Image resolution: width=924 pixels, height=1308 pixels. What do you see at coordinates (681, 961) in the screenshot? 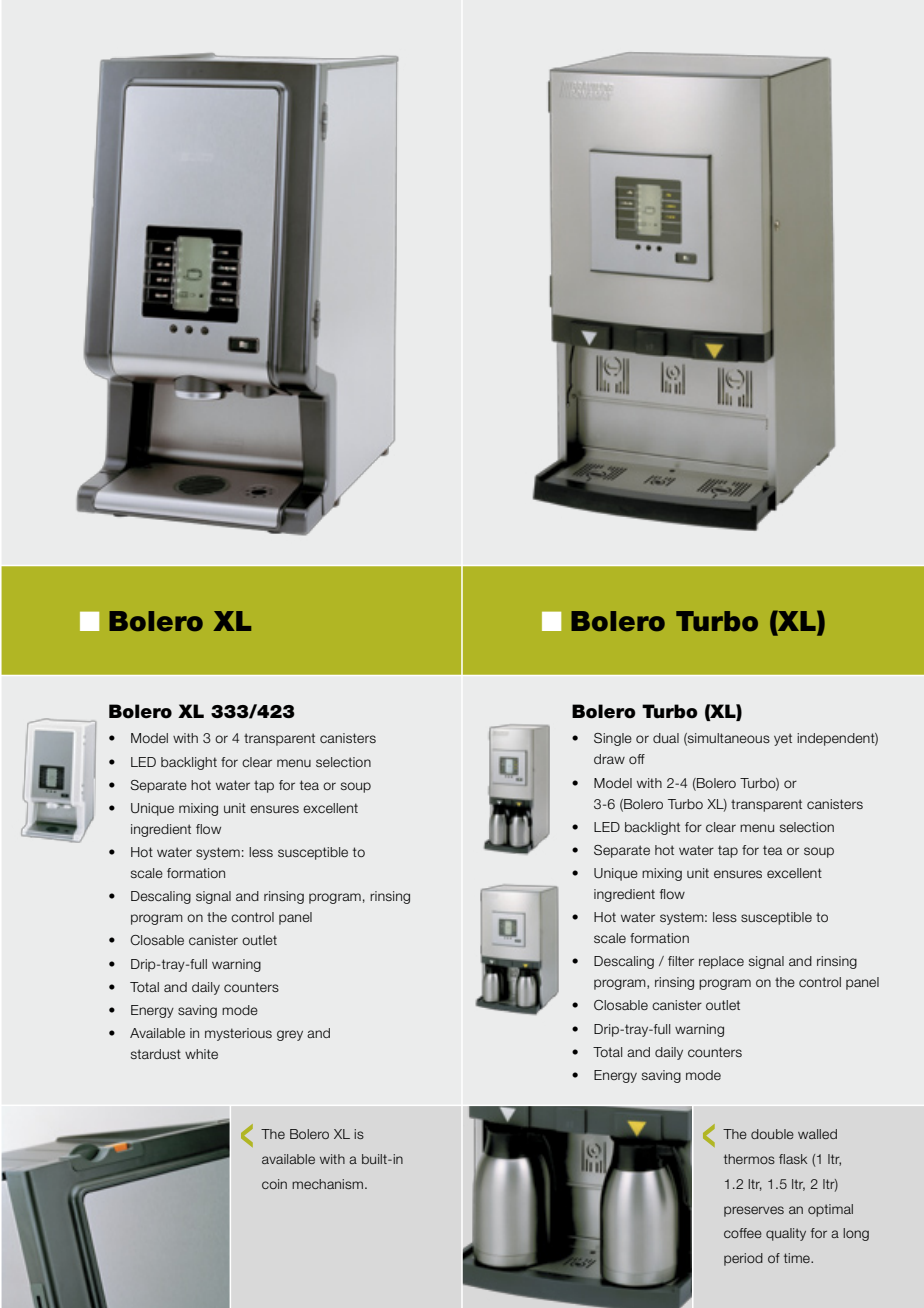
I see `filter` at bounding box center [681, 961].
